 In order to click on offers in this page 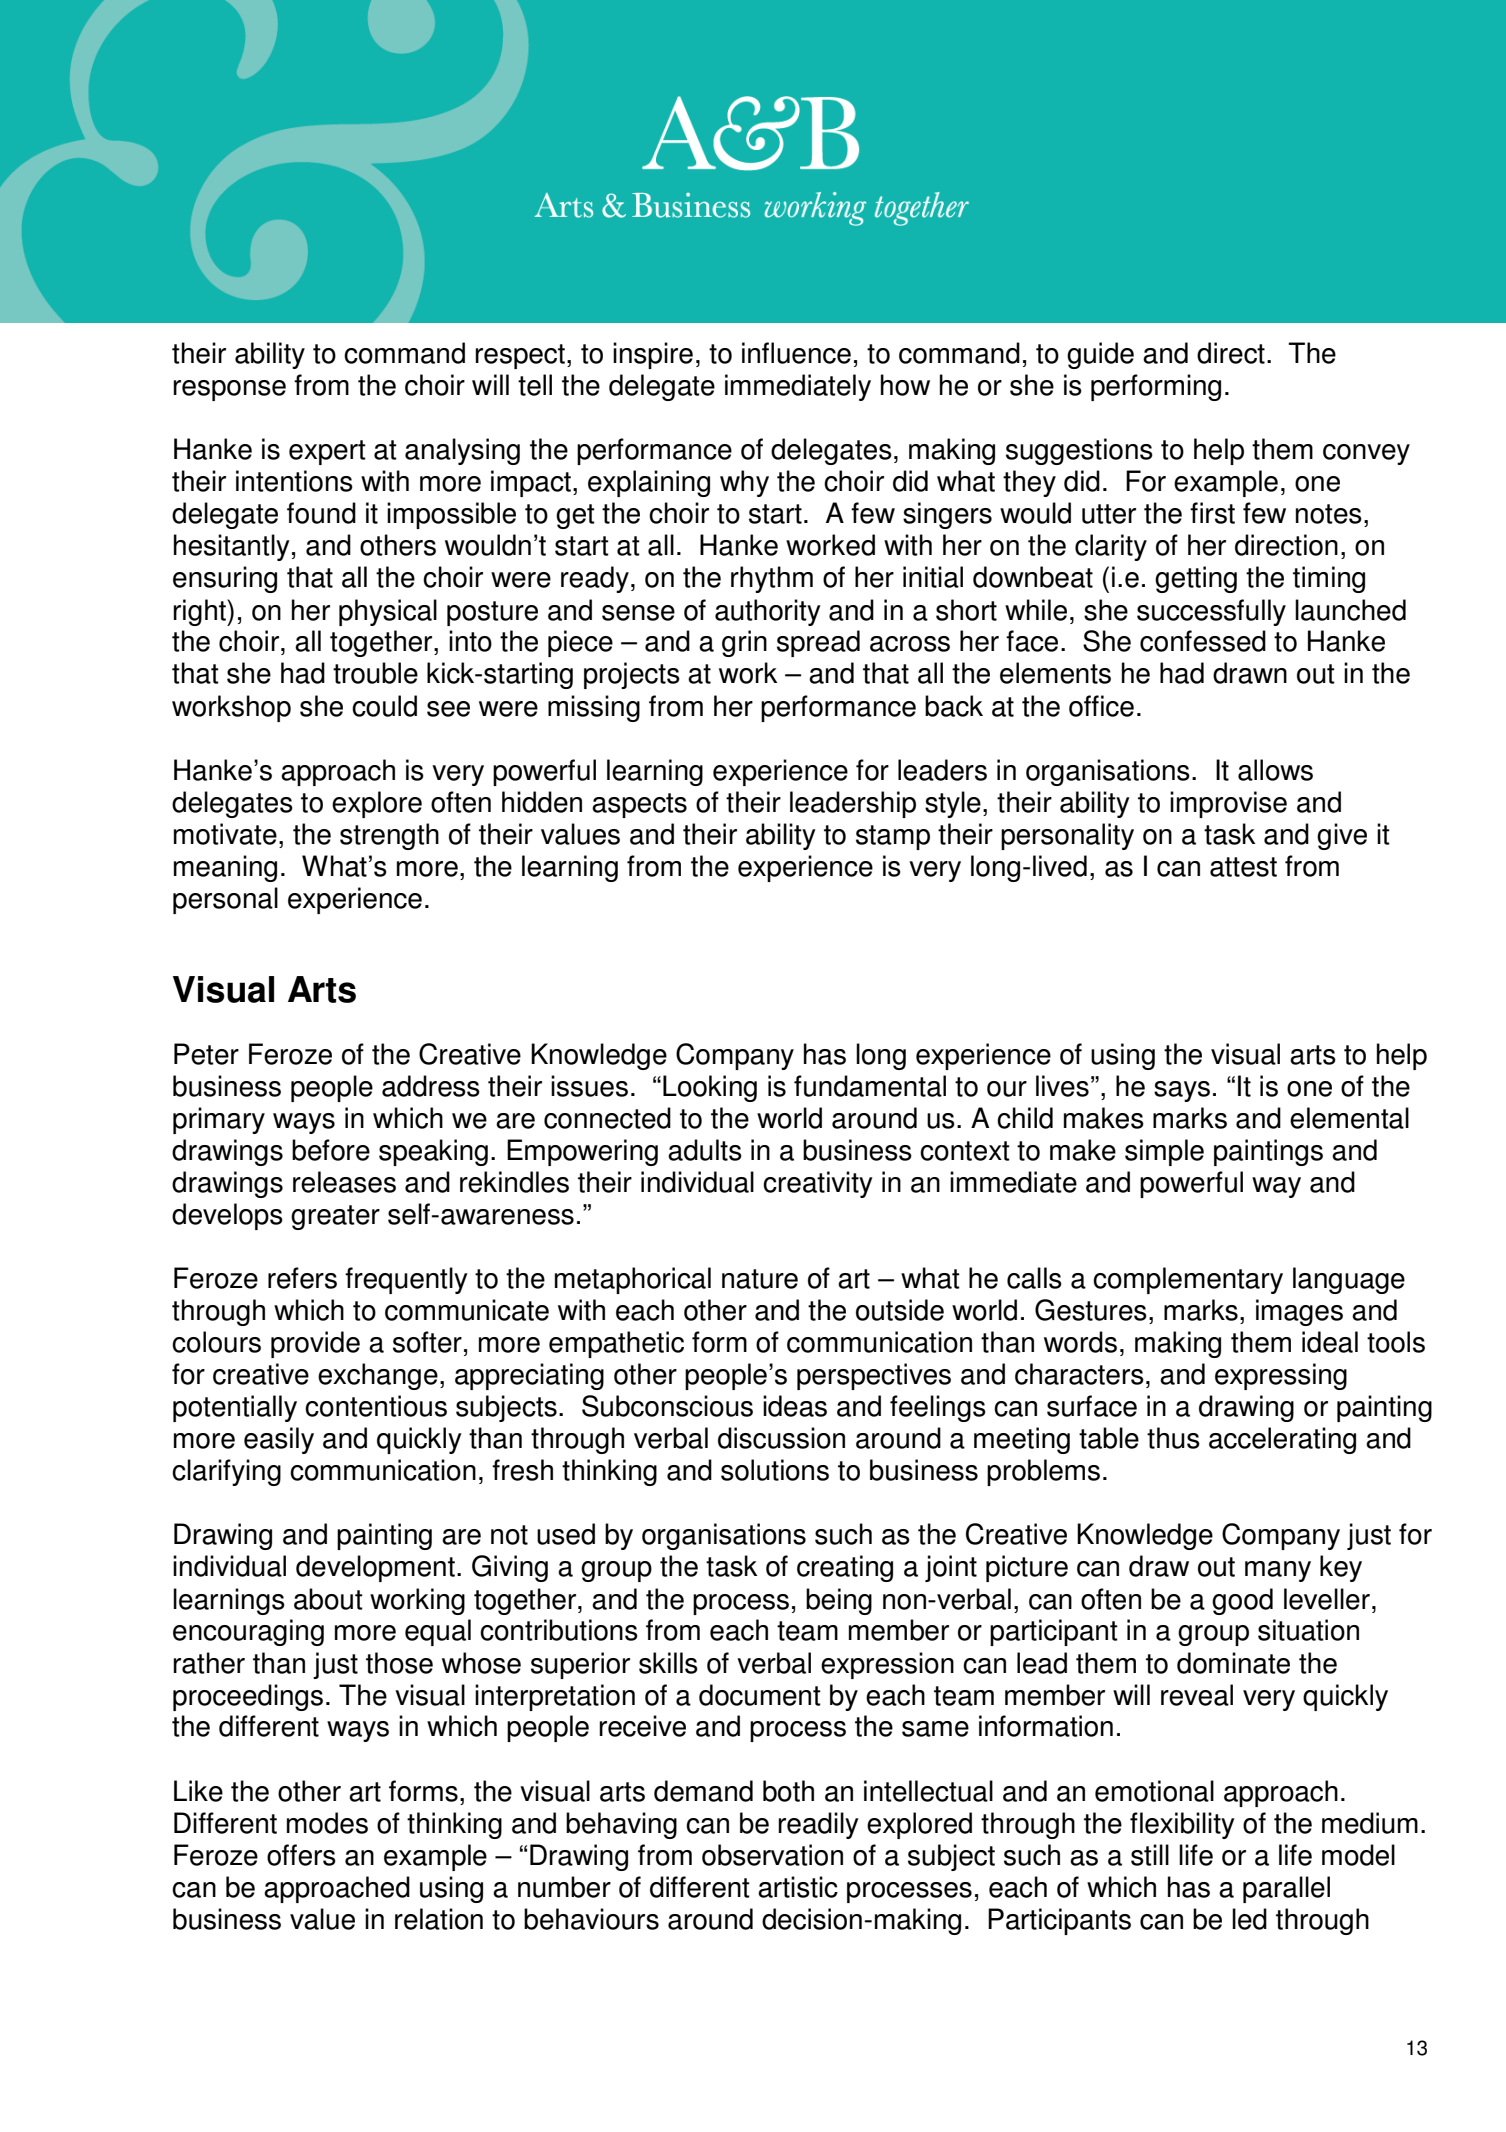, I will do `click(301, 1855)`.
